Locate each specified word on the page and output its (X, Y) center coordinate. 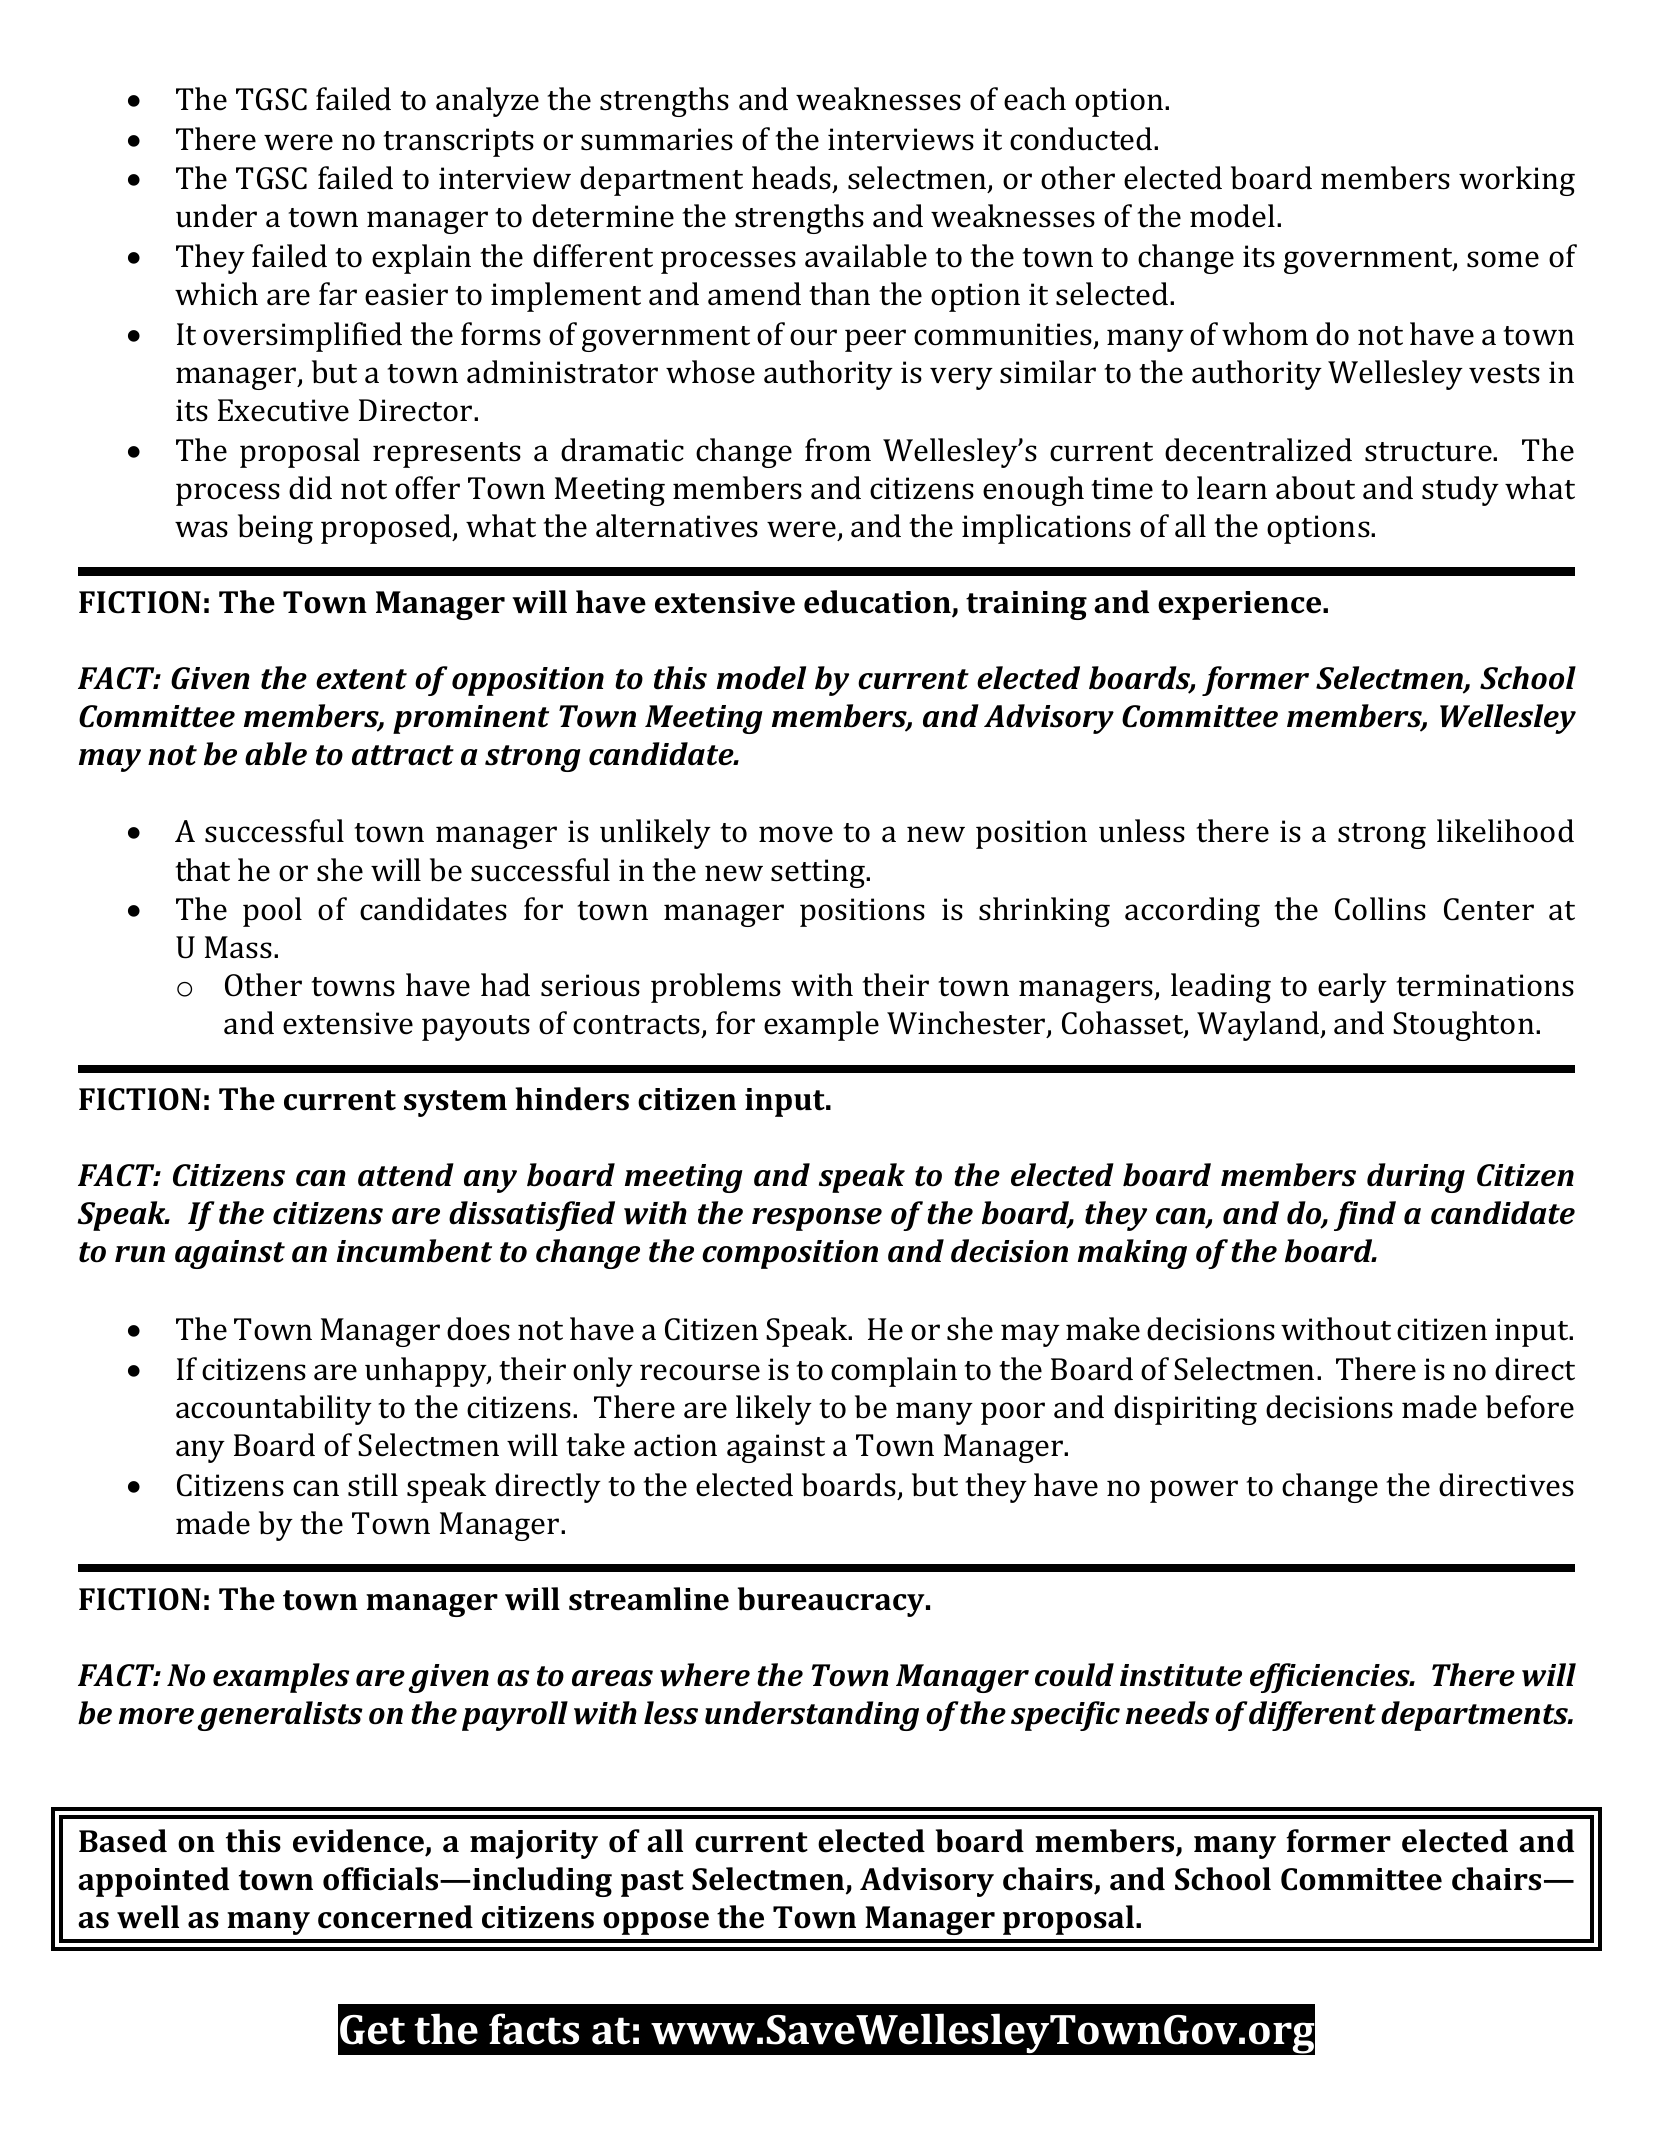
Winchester (967, 1024)
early (1352, 988)
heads (792, 179)
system (455, 1103)
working (1517, 181)
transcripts (458, 142)
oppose (656, 1923)
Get (372, 2030)
